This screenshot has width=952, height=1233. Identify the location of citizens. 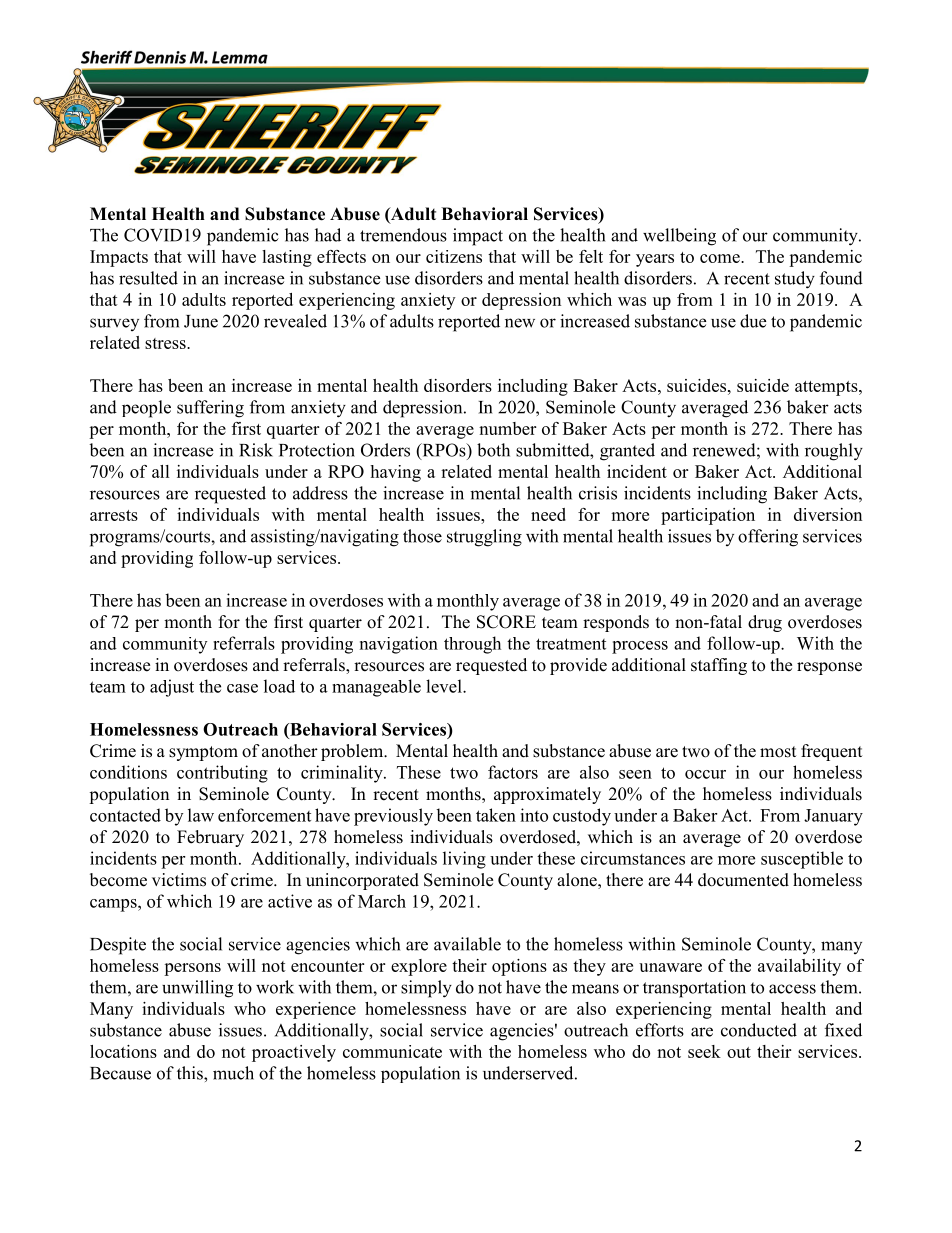
(454, 256).
